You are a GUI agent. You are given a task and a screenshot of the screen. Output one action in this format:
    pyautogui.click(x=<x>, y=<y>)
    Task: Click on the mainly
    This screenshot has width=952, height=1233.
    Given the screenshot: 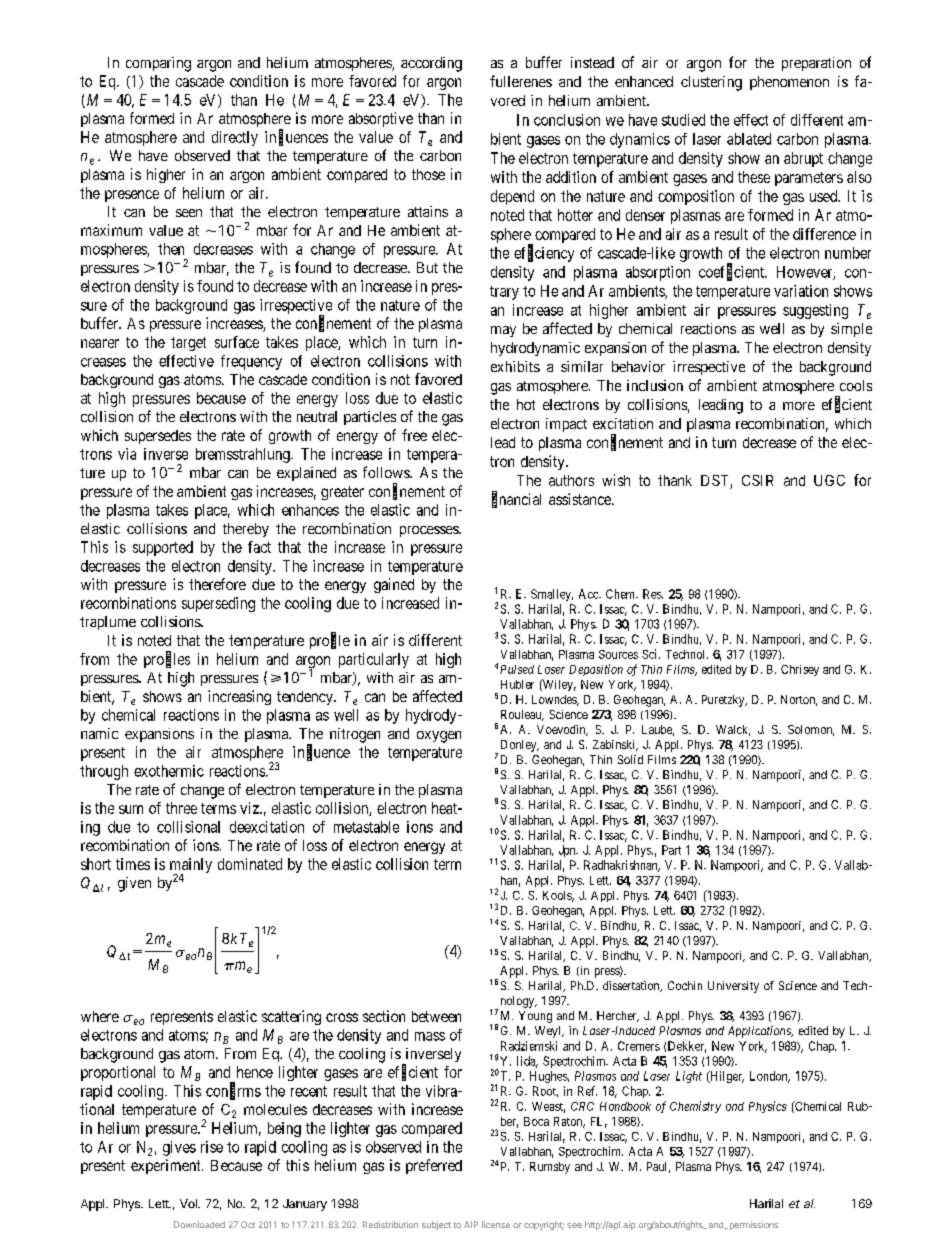 What is the action you would take?
    pyautogui.click(x=191, y=867)
